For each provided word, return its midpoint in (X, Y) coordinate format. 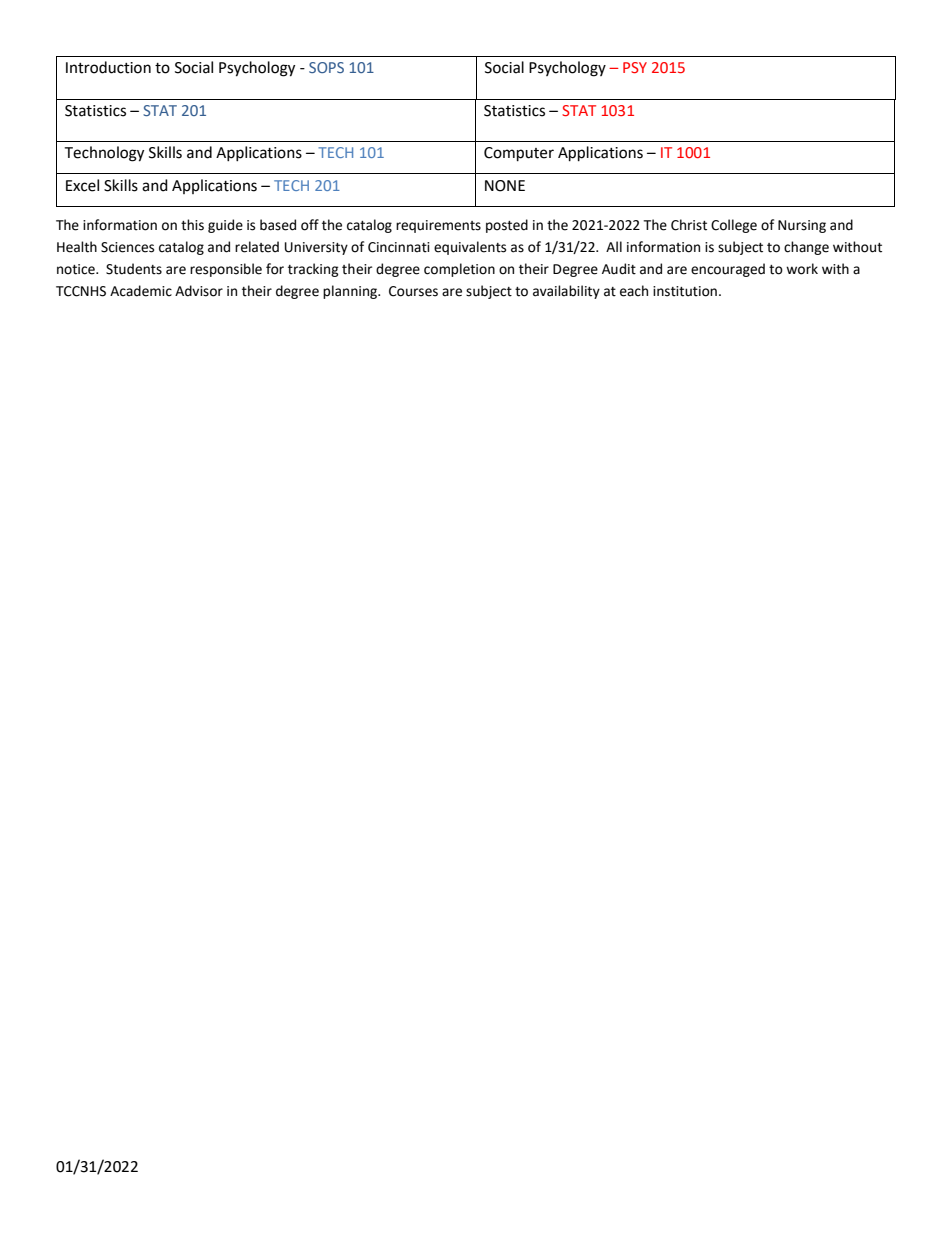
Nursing (802, 226)
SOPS (326, 67)
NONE (505, 186)
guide (225, 226)
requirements (438, 226)
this (192, 225)
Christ (689, 225)
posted (507, 226)
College (734, 226)
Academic (141, 291)
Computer (519, 154)
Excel (82, 185)
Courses (413, 291)
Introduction (108, 67)
